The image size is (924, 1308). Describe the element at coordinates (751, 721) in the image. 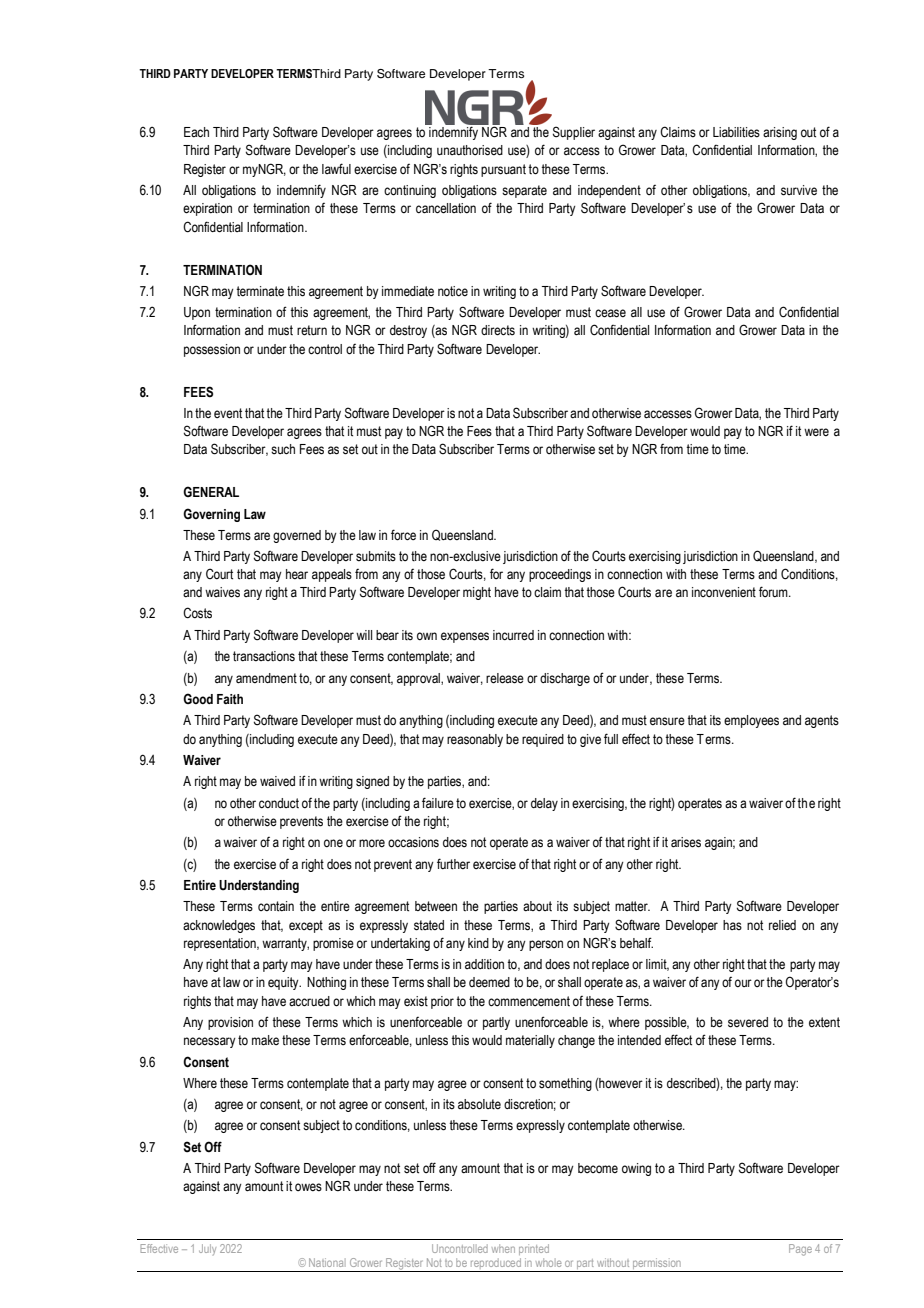

I see `employees` at that location.
